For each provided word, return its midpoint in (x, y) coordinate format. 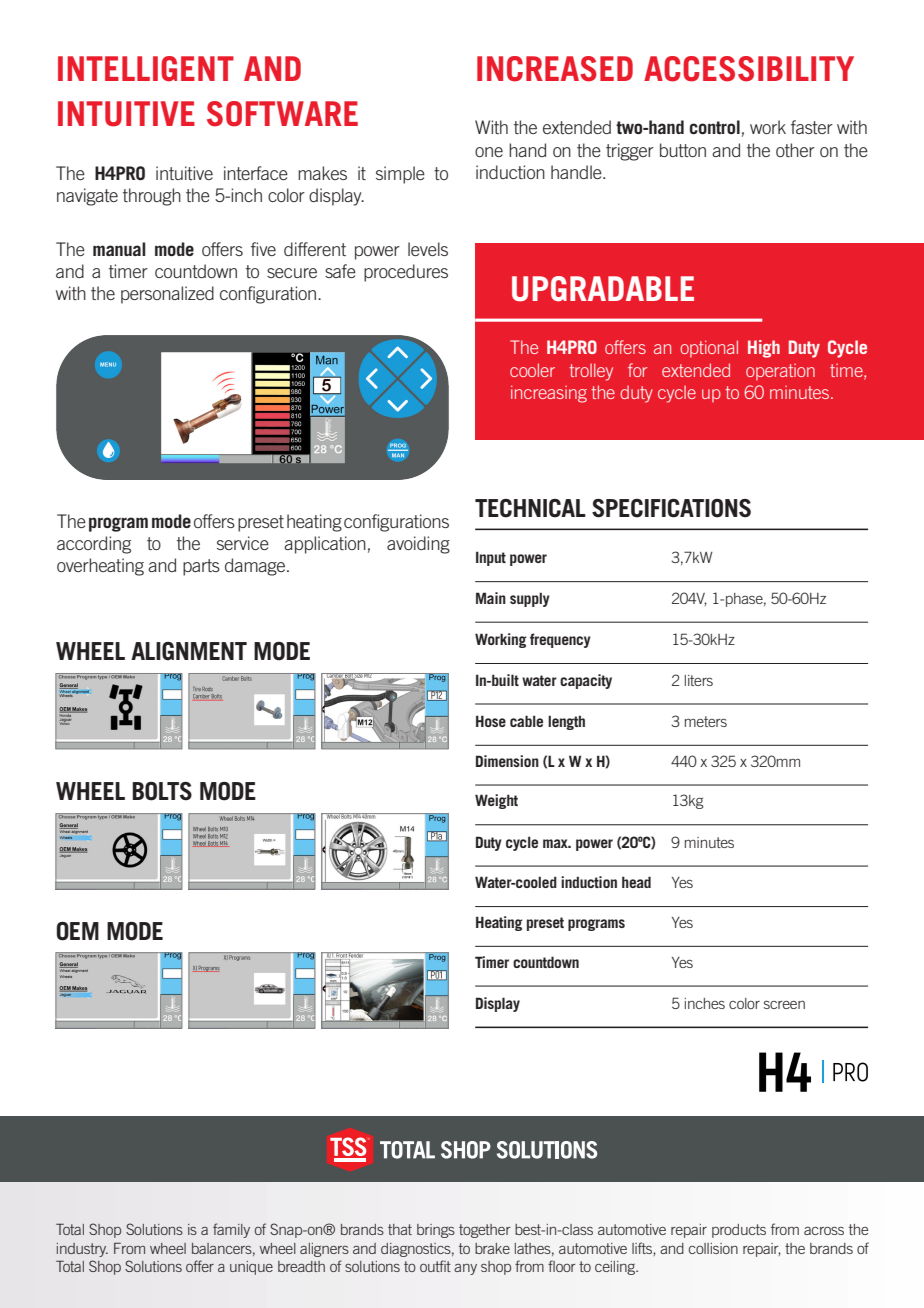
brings (436, 1231)
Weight (496, 801)
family (231, 1230)
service (243, 543)
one (489, 152)
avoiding (418, 545)
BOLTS (162, 791)
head (636, 882)
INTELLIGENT (146, 69)
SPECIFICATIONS (671, 508)
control (715, 127)
